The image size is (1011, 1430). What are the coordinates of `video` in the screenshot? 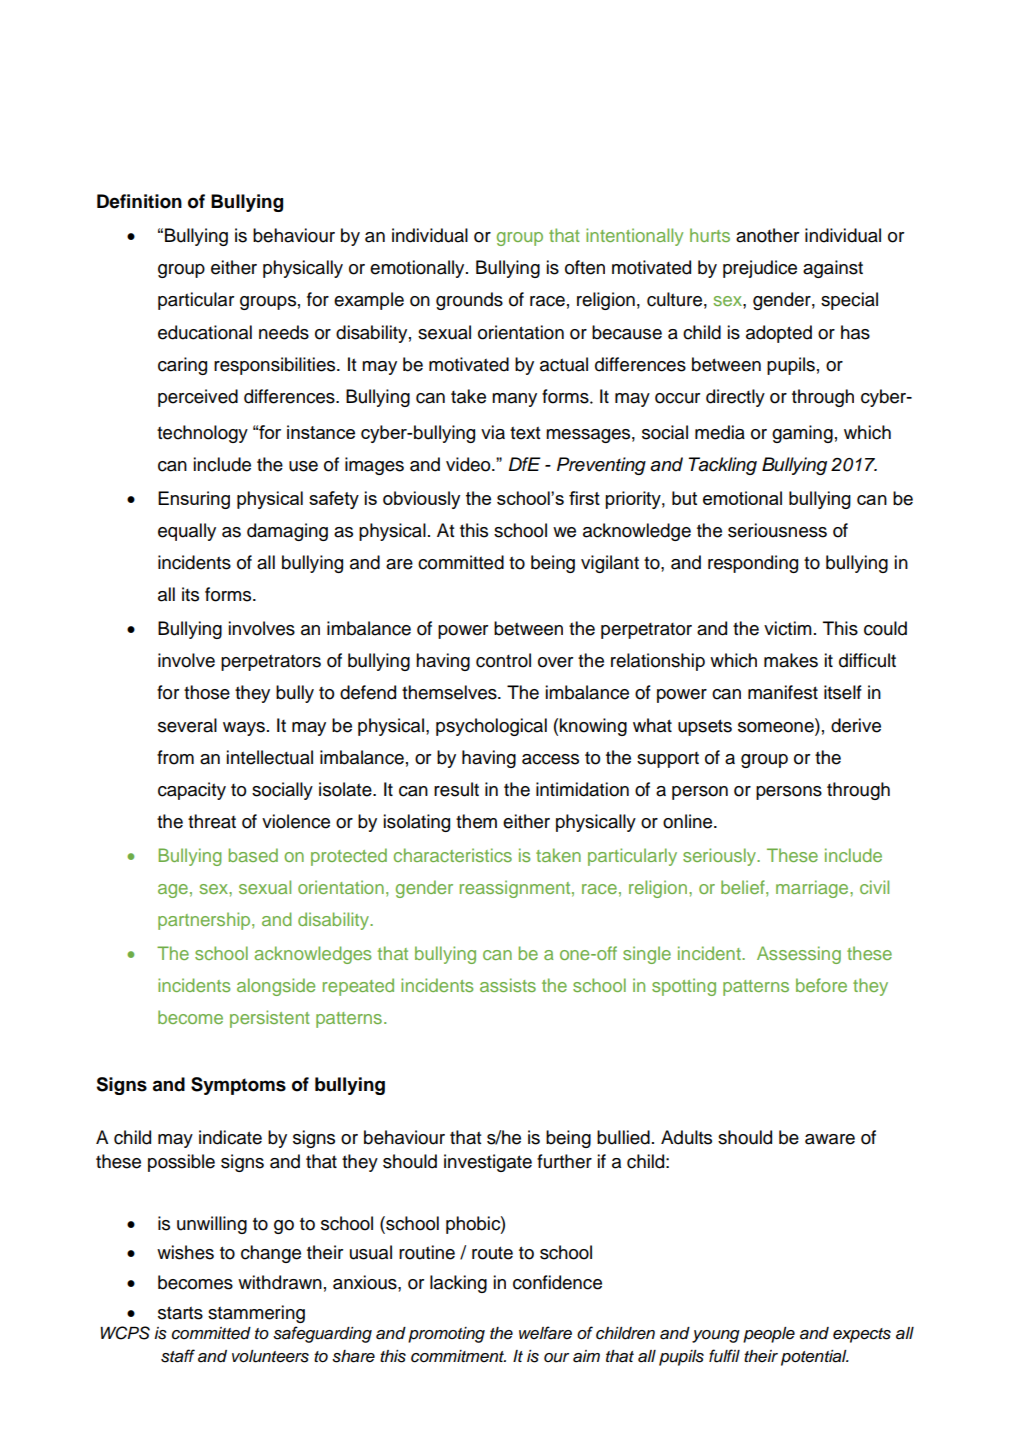 It's located at (469, 464).
